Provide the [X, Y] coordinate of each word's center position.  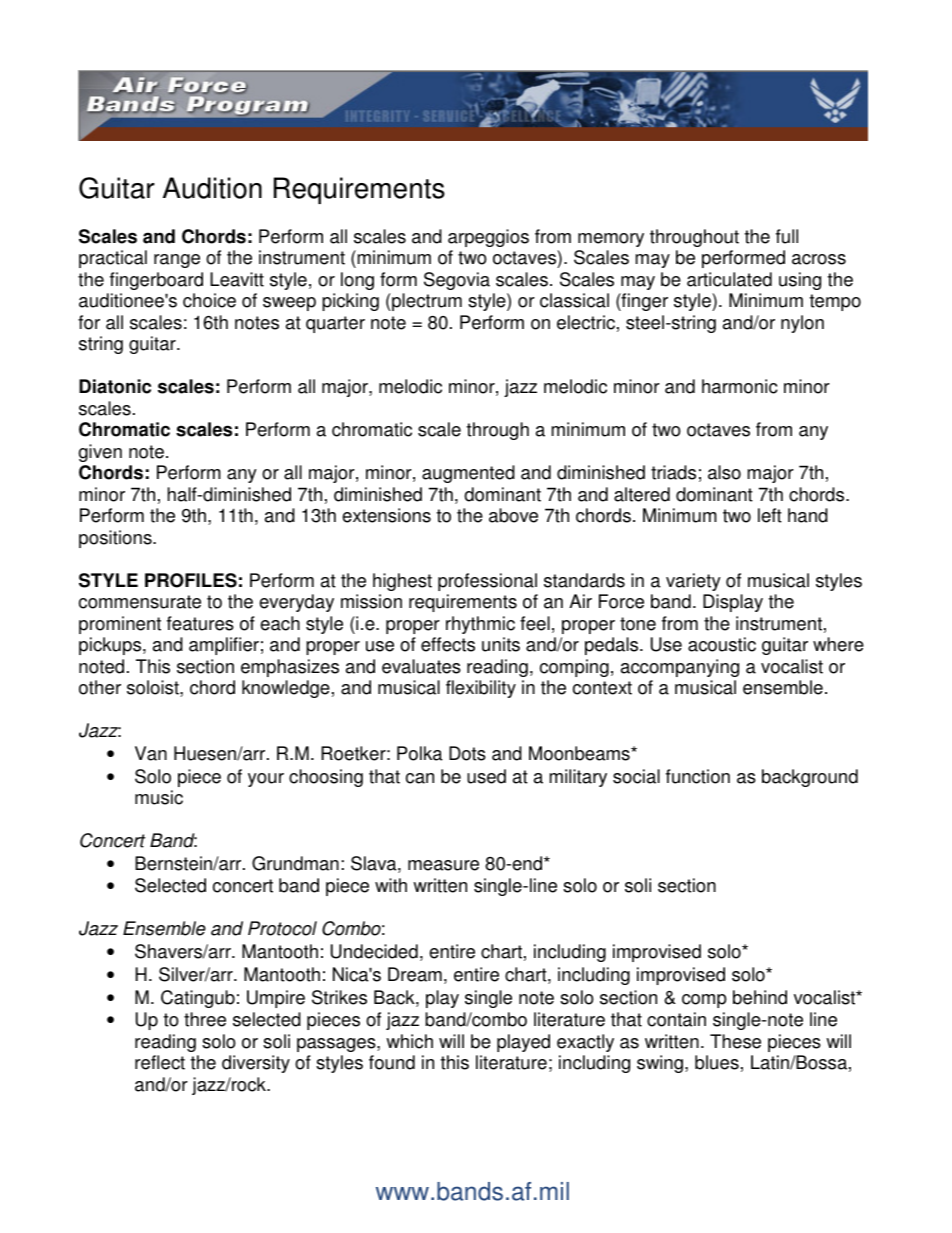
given [100, 453]
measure [443, 865]
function [698, 776]
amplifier [224, 646]
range [177, 261]
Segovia [457, 281]
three [205, 1019]
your [266, 780]
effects [448, 644]
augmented [468, 474]
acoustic [722, 644]
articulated [729, 279]
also [724, 472]
